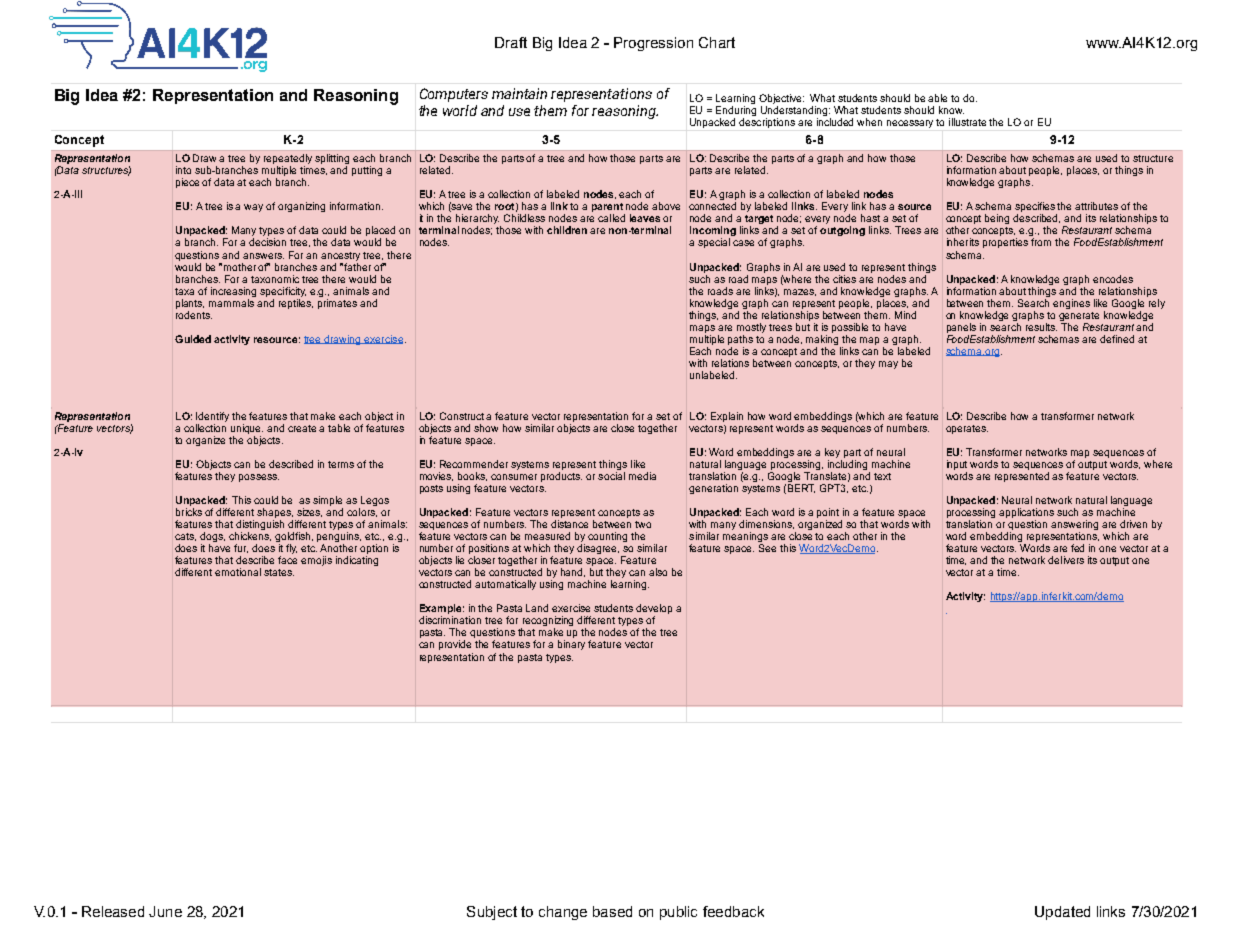 The height and width of the screenshot is (952, 1233). What do you see at coordinates (612, 911) in the screenshot?
I see `based` at bounding box center [612, 911].
